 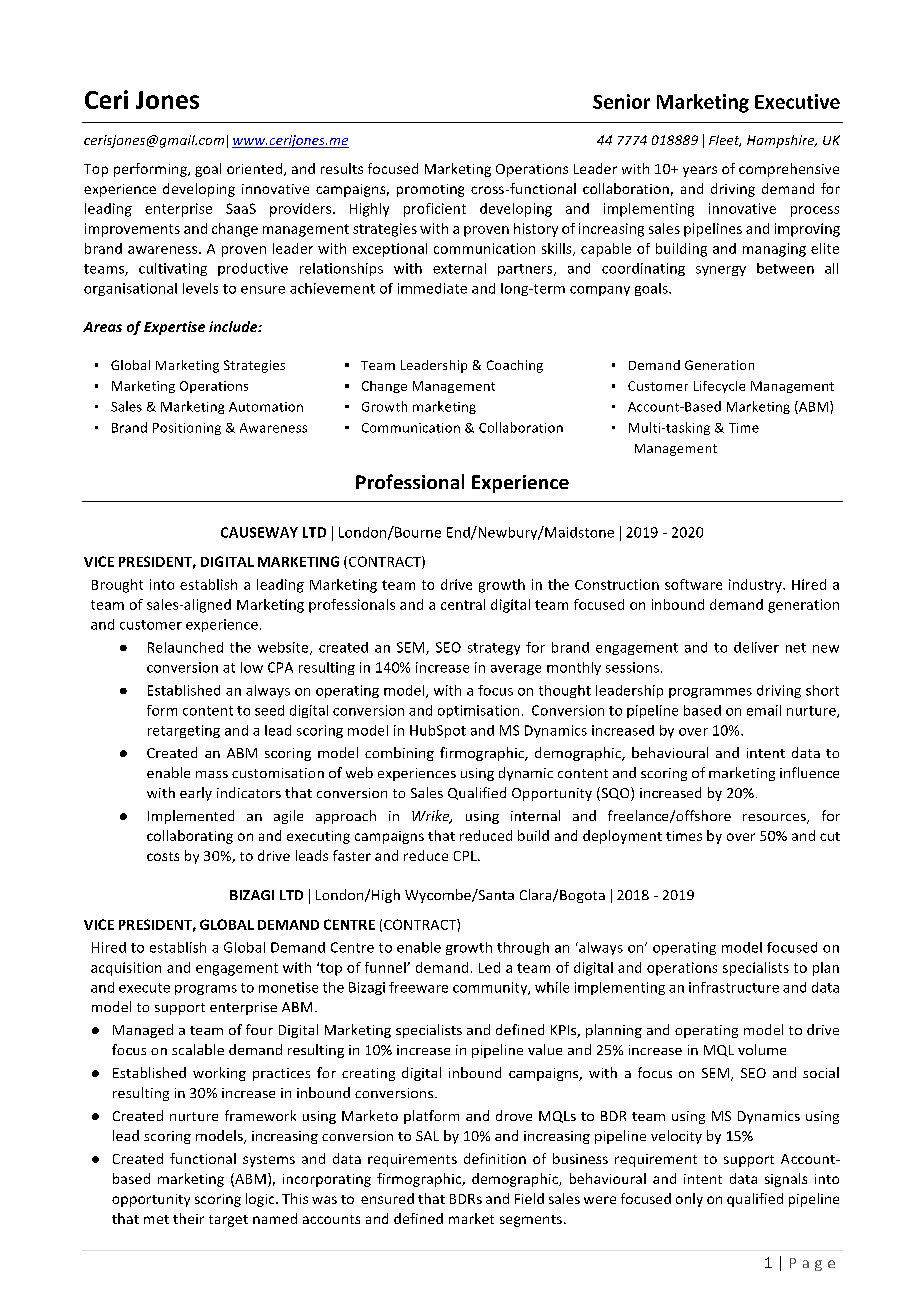 I want to click on oriented, so click(x=254, y=168).
